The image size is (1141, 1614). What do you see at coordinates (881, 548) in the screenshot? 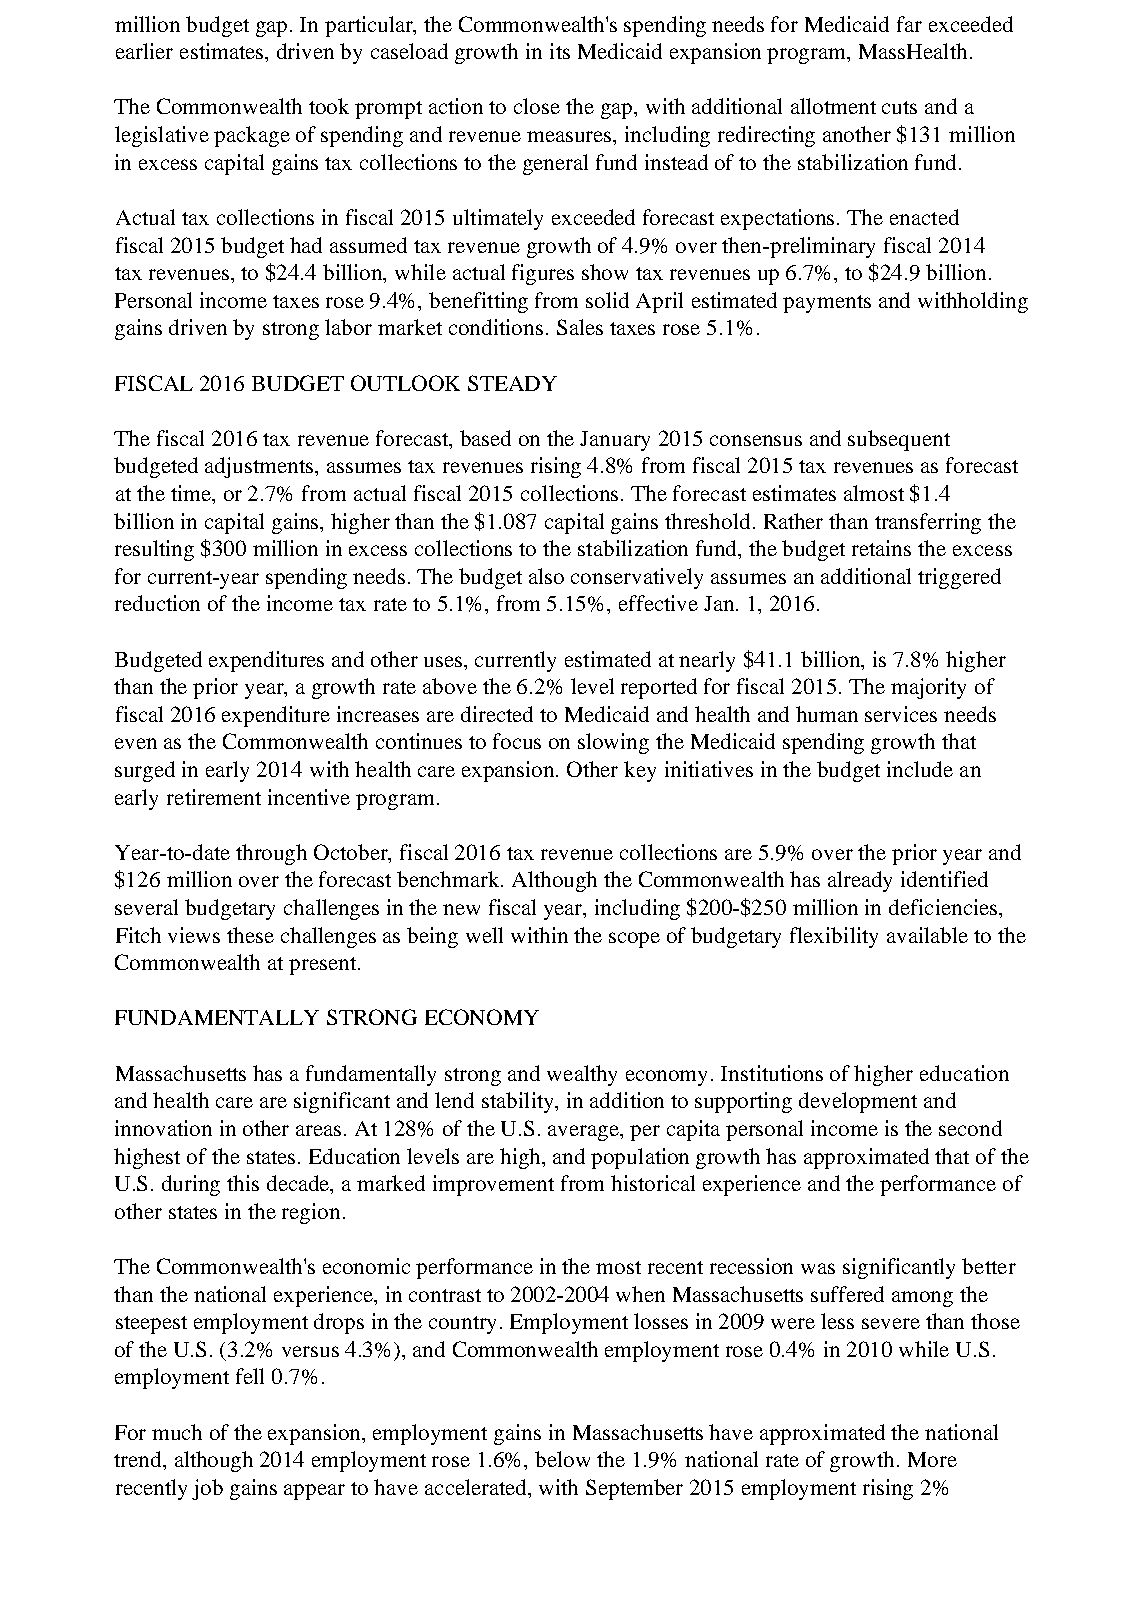
I see `retains` at bounding box center [881, 548].
